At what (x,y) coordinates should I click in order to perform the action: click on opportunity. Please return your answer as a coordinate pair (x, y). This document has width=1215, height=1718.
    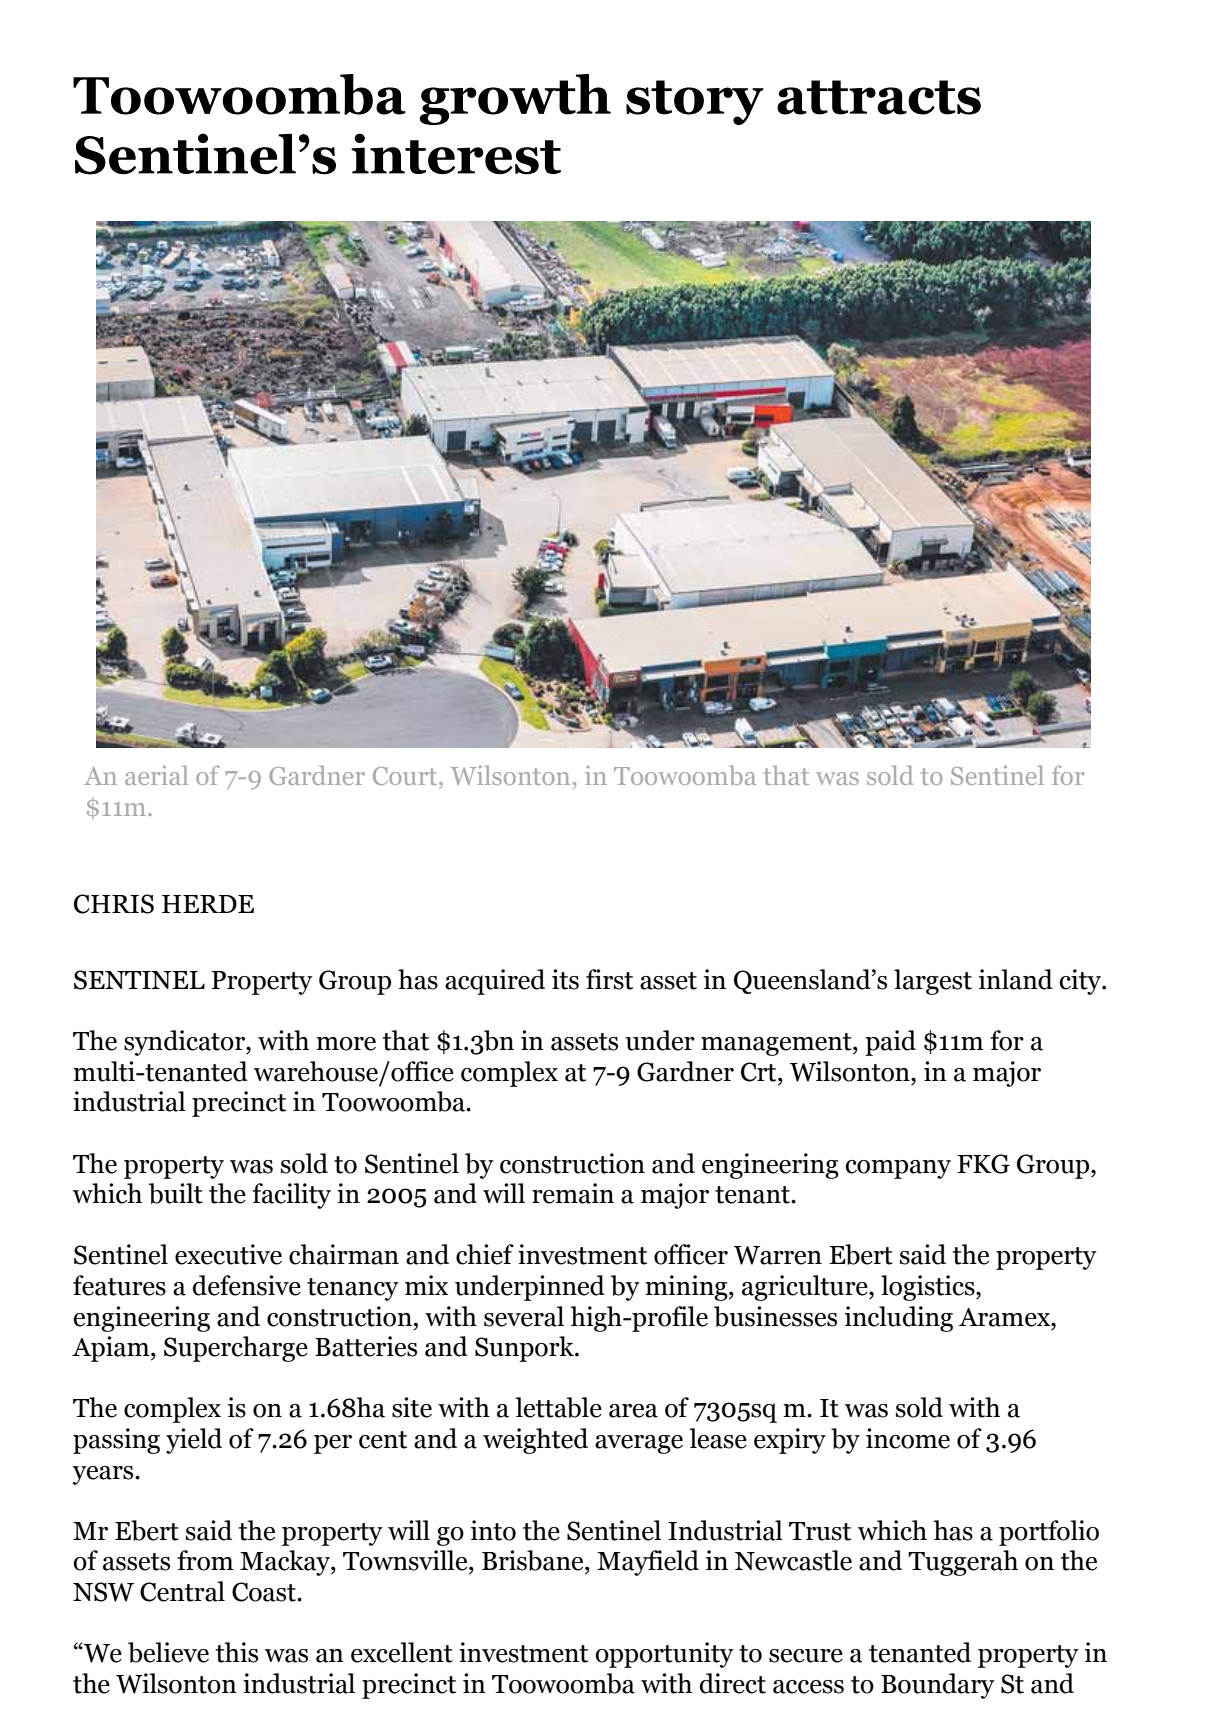
    Looking at the image, I should click on (664, 1655).
